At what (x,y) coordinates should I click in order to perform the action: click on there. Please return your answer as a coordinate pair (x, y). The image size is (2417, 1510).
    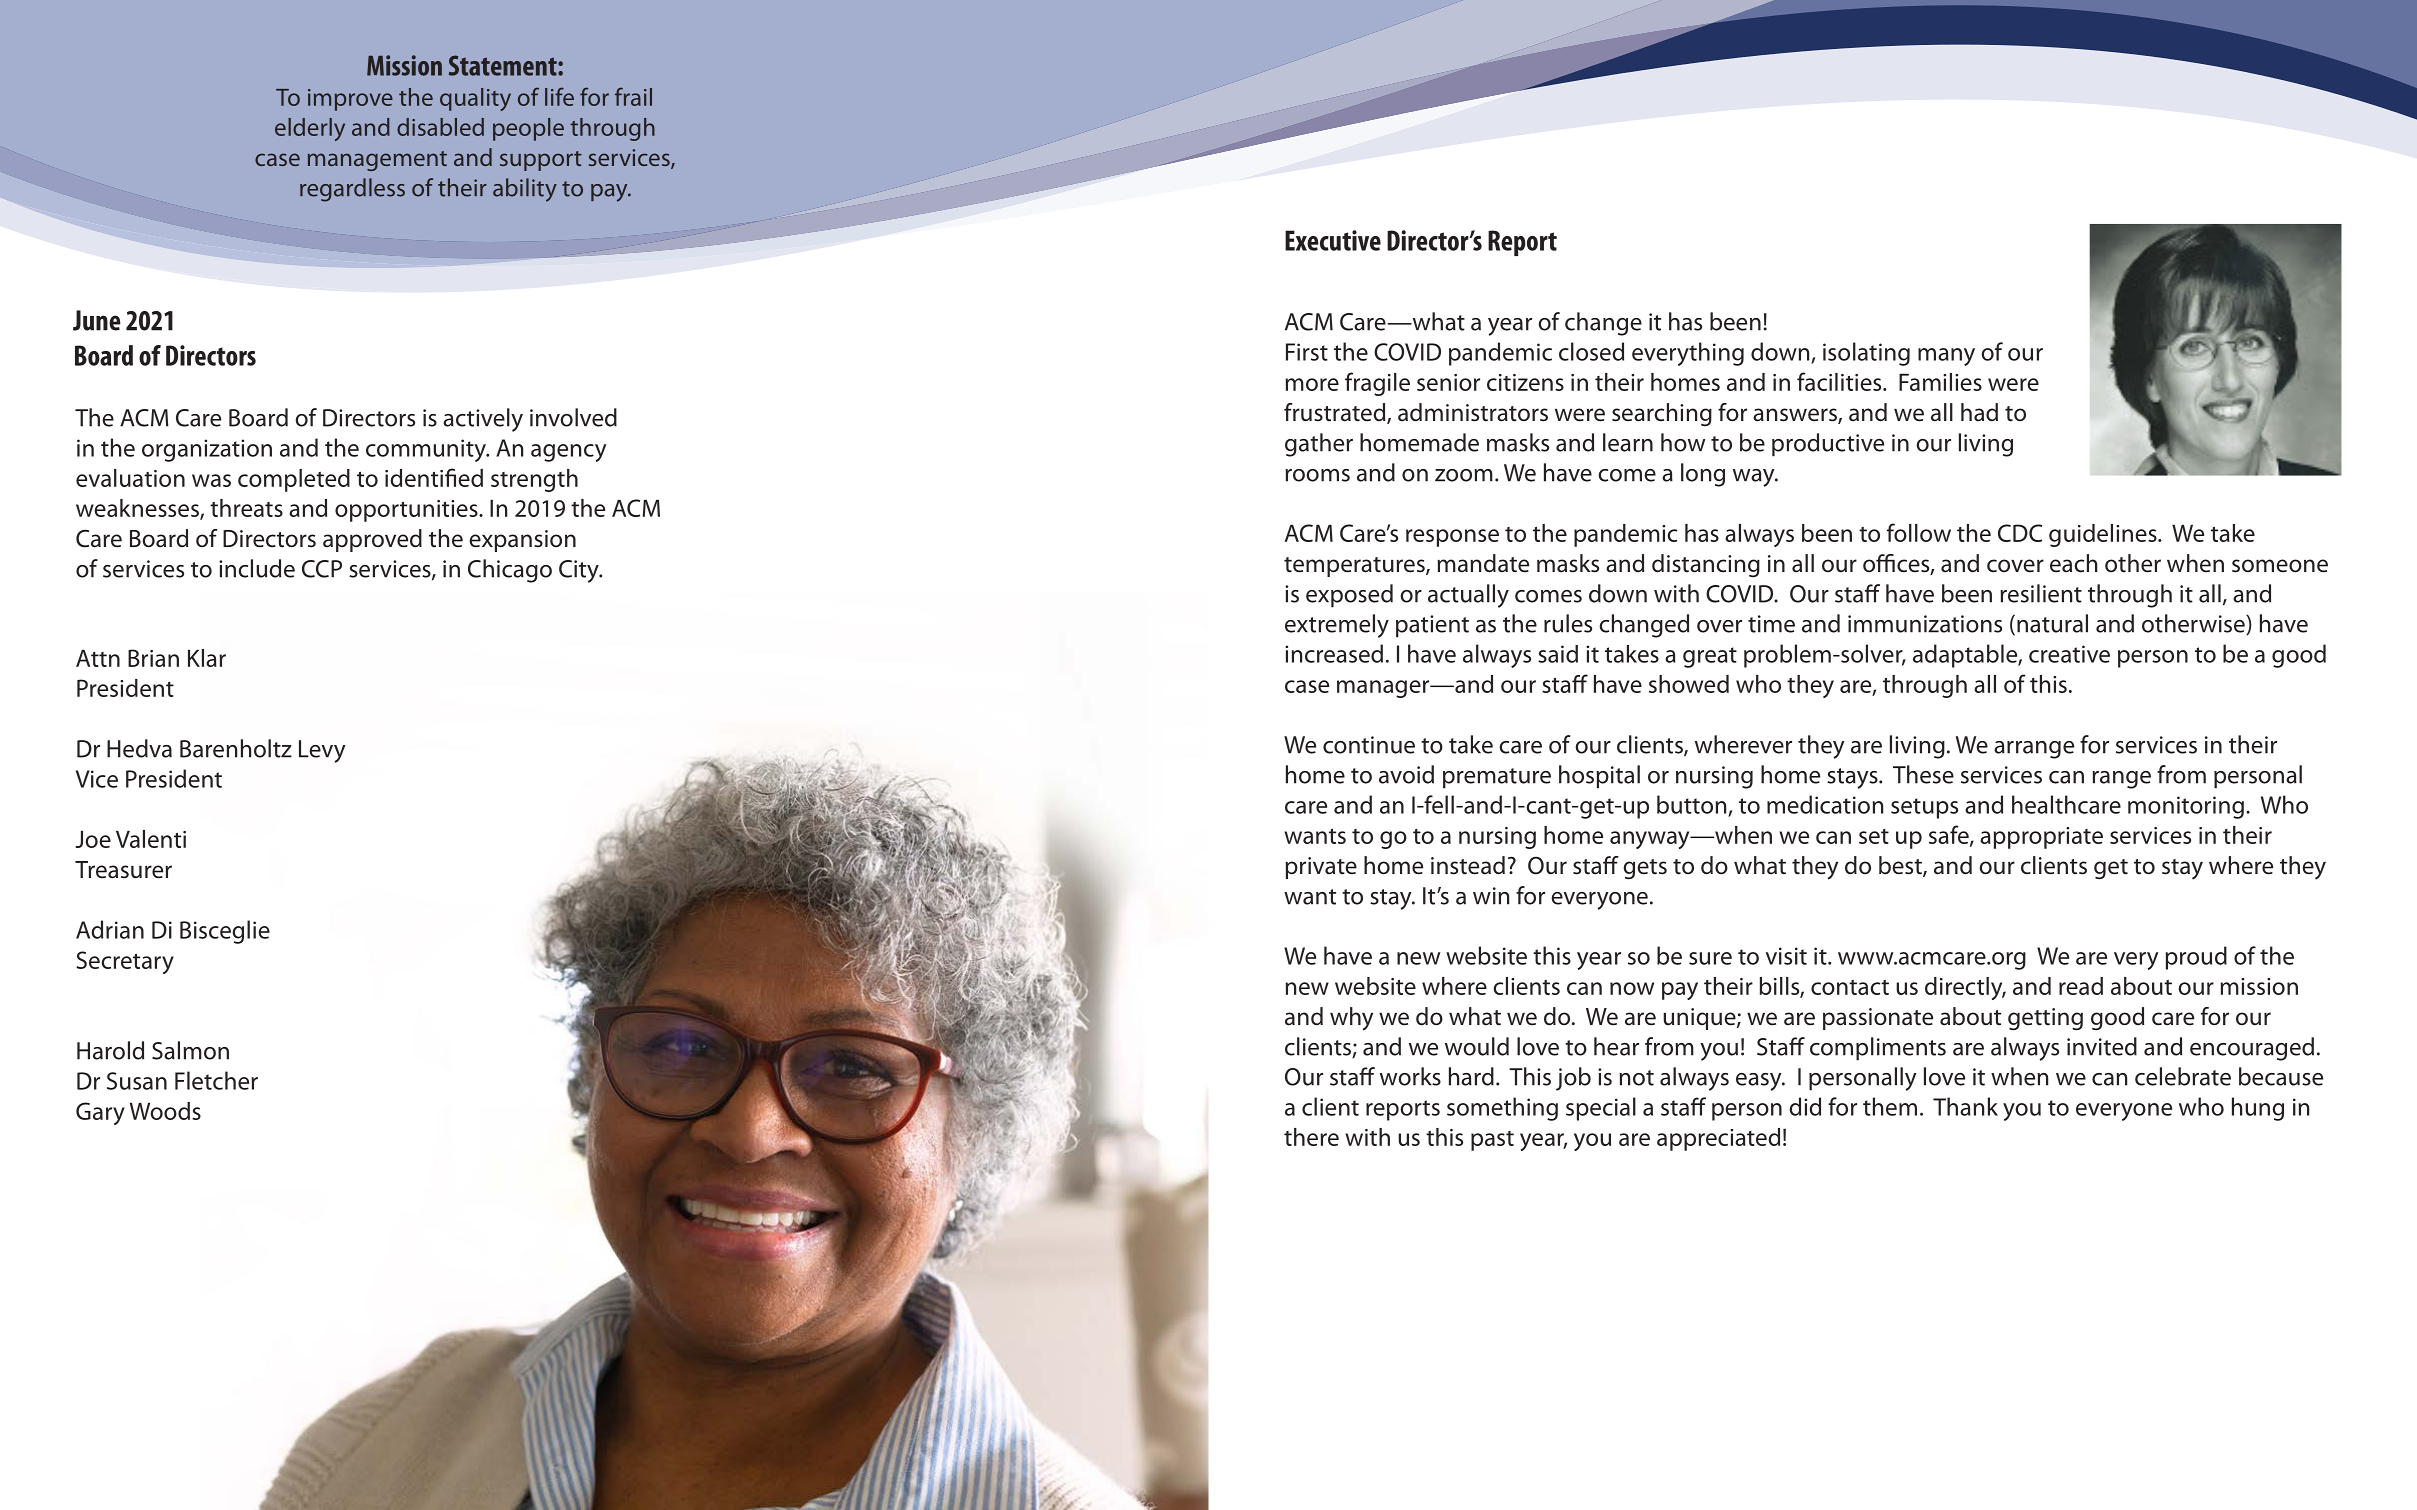
    Looking at the image, I should click on (1311, 1137).
